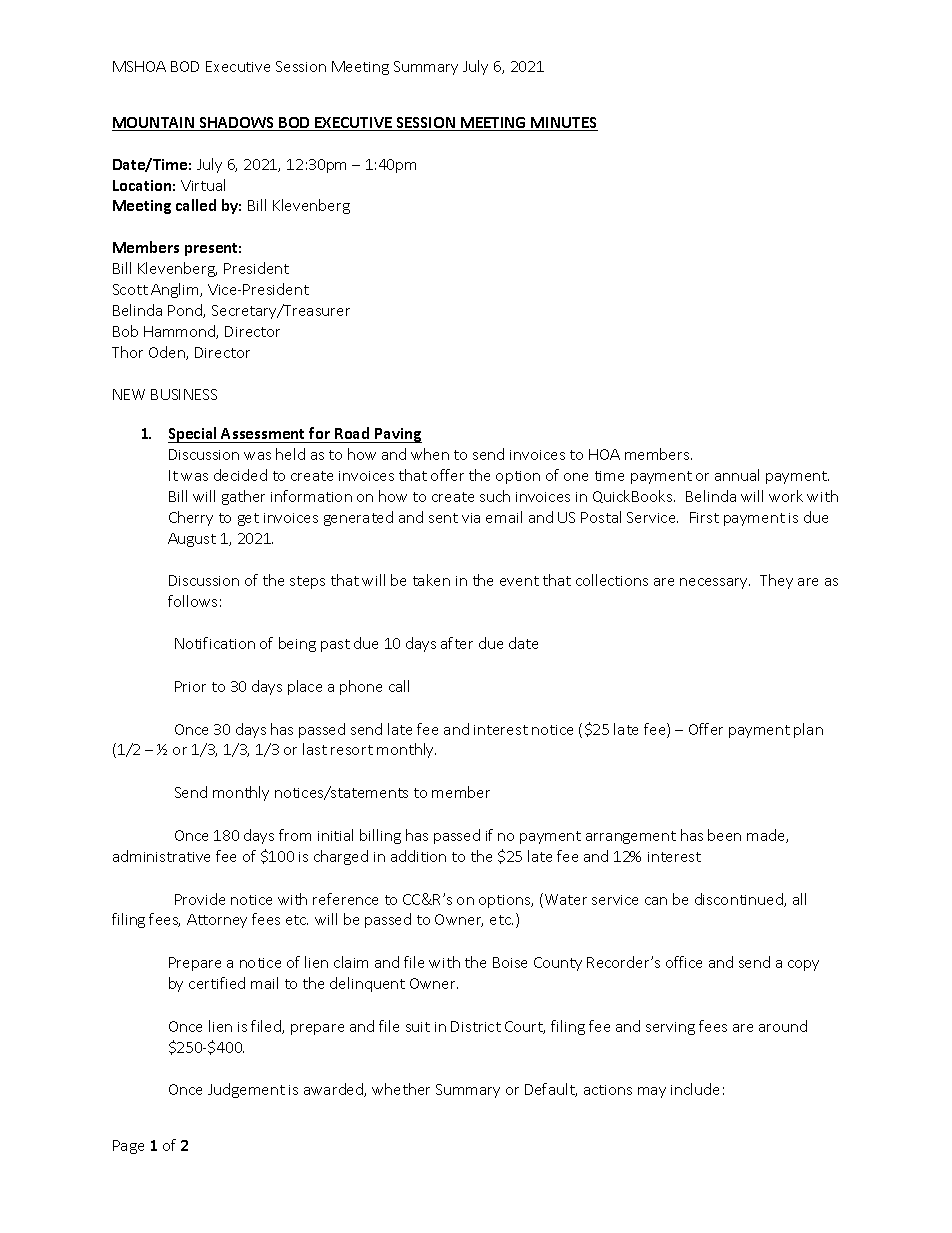  Describe the element at coordinates (418, 856) in the document. I see `addition` at that location.
